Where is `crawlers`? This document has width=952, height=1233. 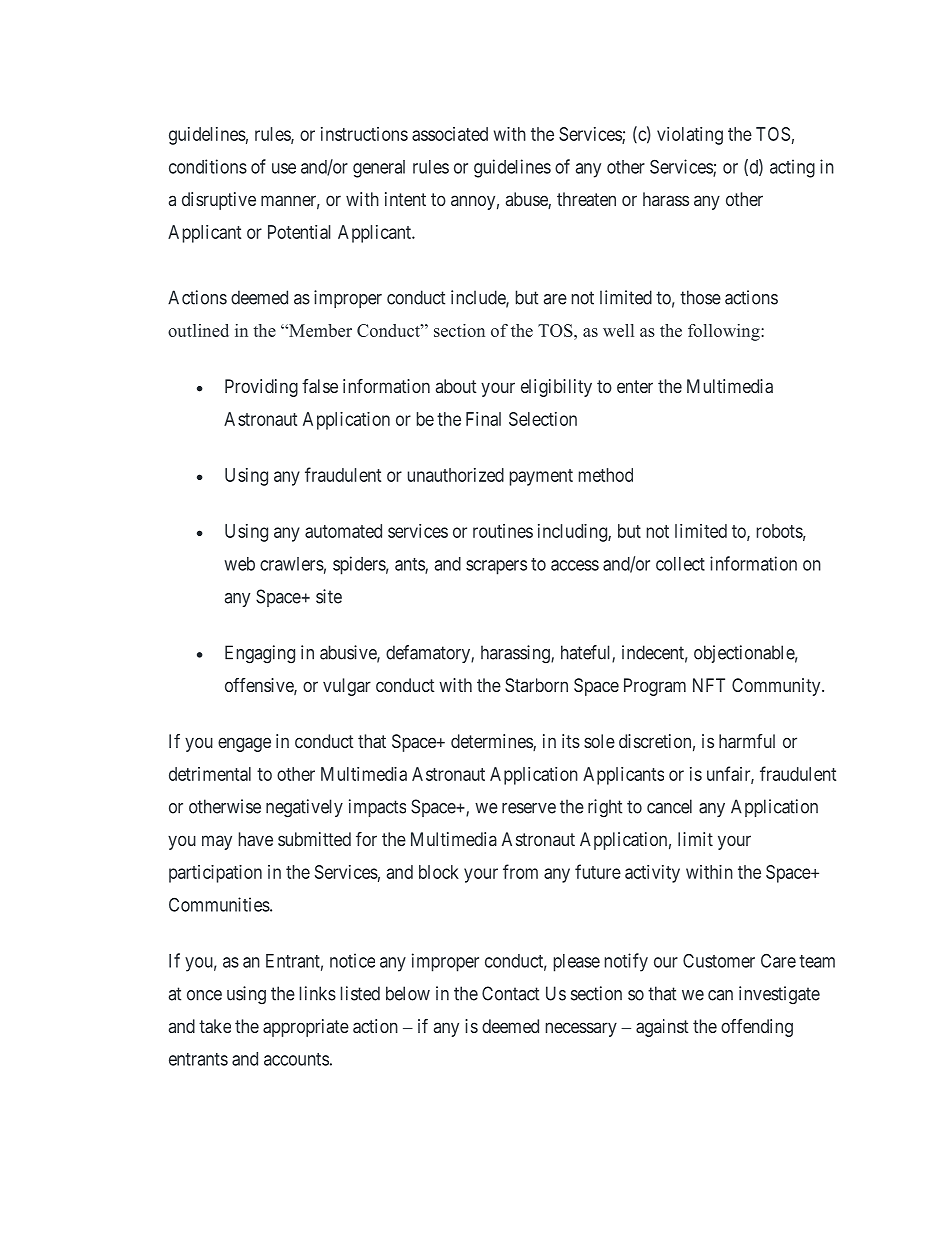
crawlers is located at coordinates (292, 564).
